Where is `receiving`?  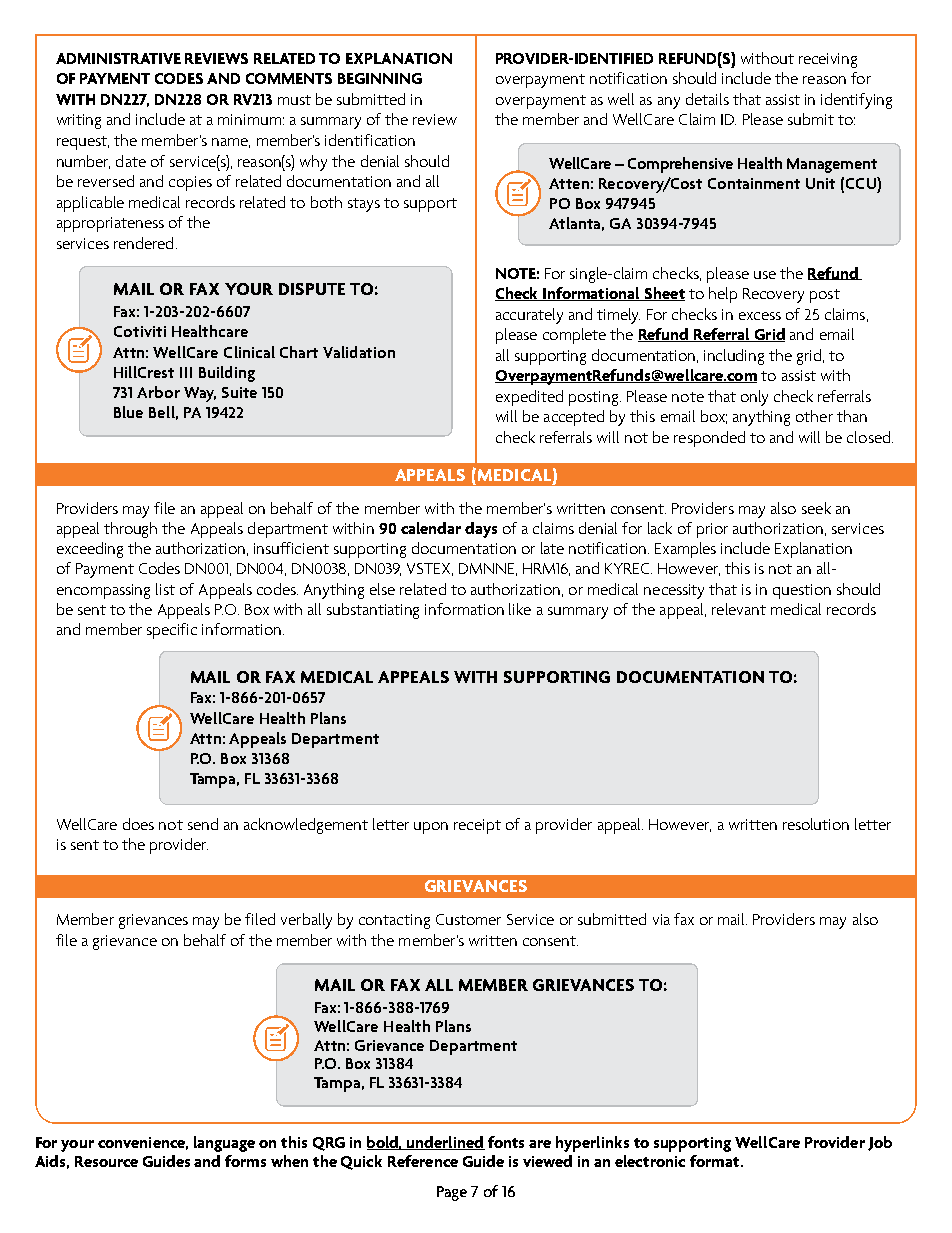 receiving is located at coordinates (828, 60).
